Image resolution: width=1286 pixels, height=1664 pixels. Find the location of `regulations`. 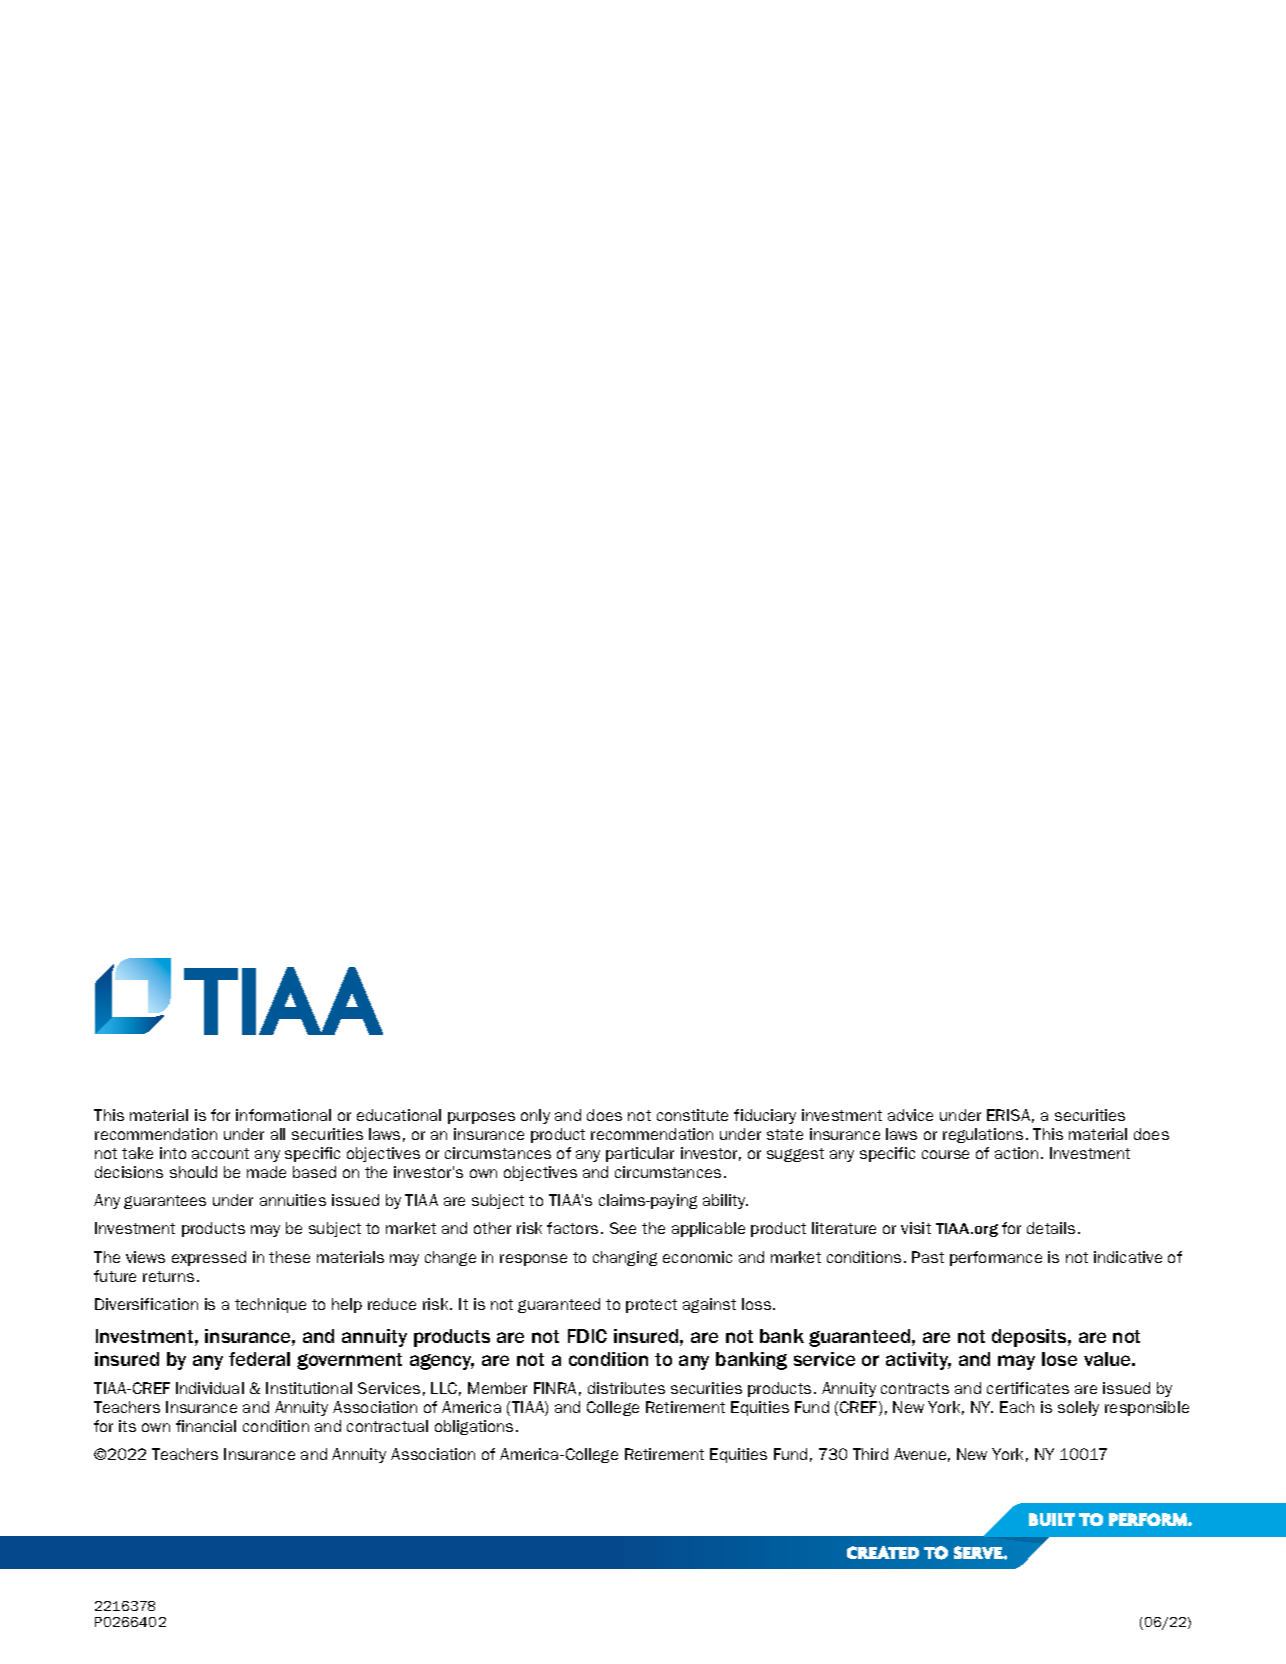

regulations is located at coordinates (983, 1135).
